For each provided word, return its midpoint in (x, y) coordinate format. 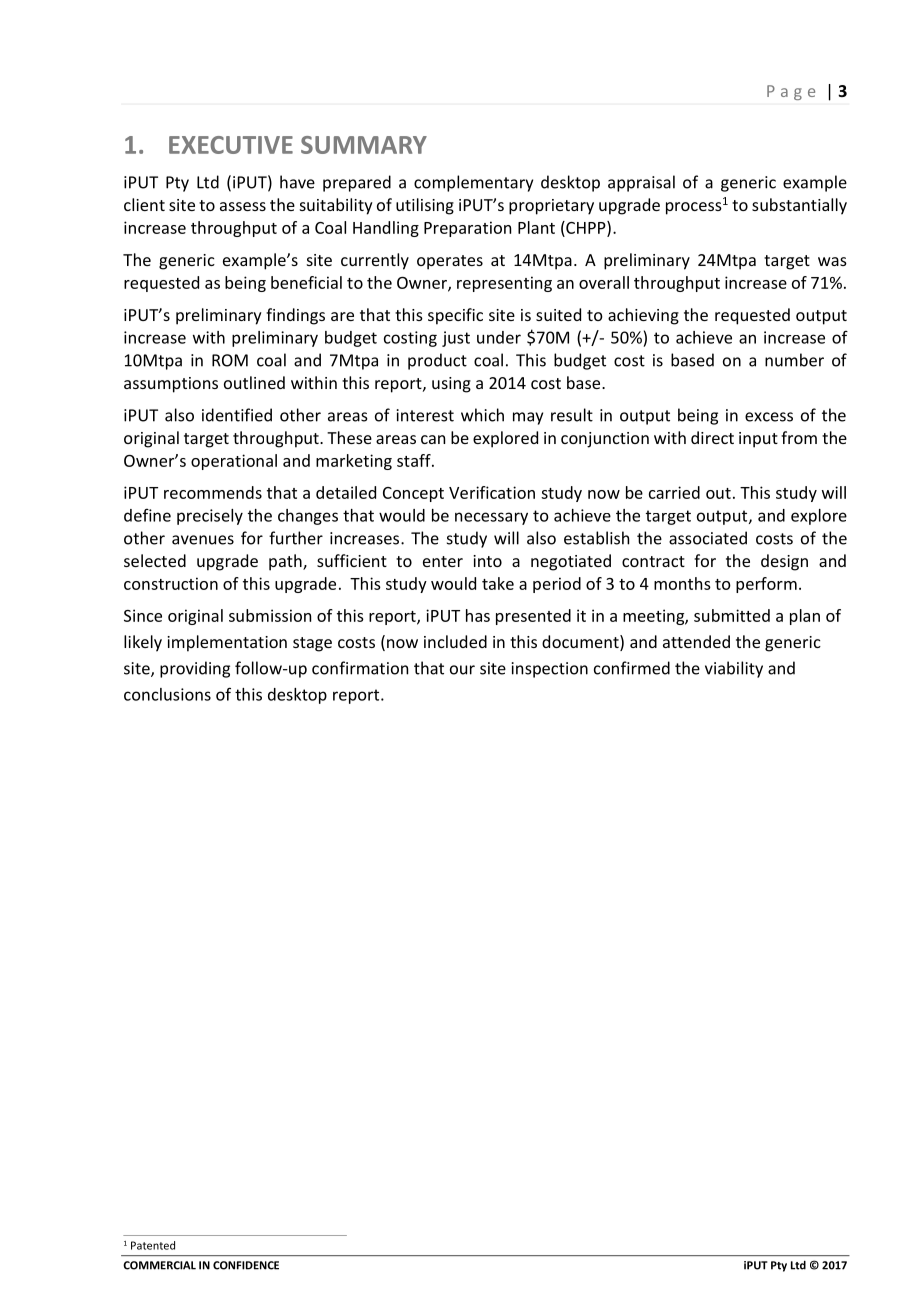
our (462, 670)
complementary (473, 183)
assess (243, 206)
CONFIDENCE (246, 1265)
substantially (799, 206)
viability (734, 669)
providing (195, 669)
